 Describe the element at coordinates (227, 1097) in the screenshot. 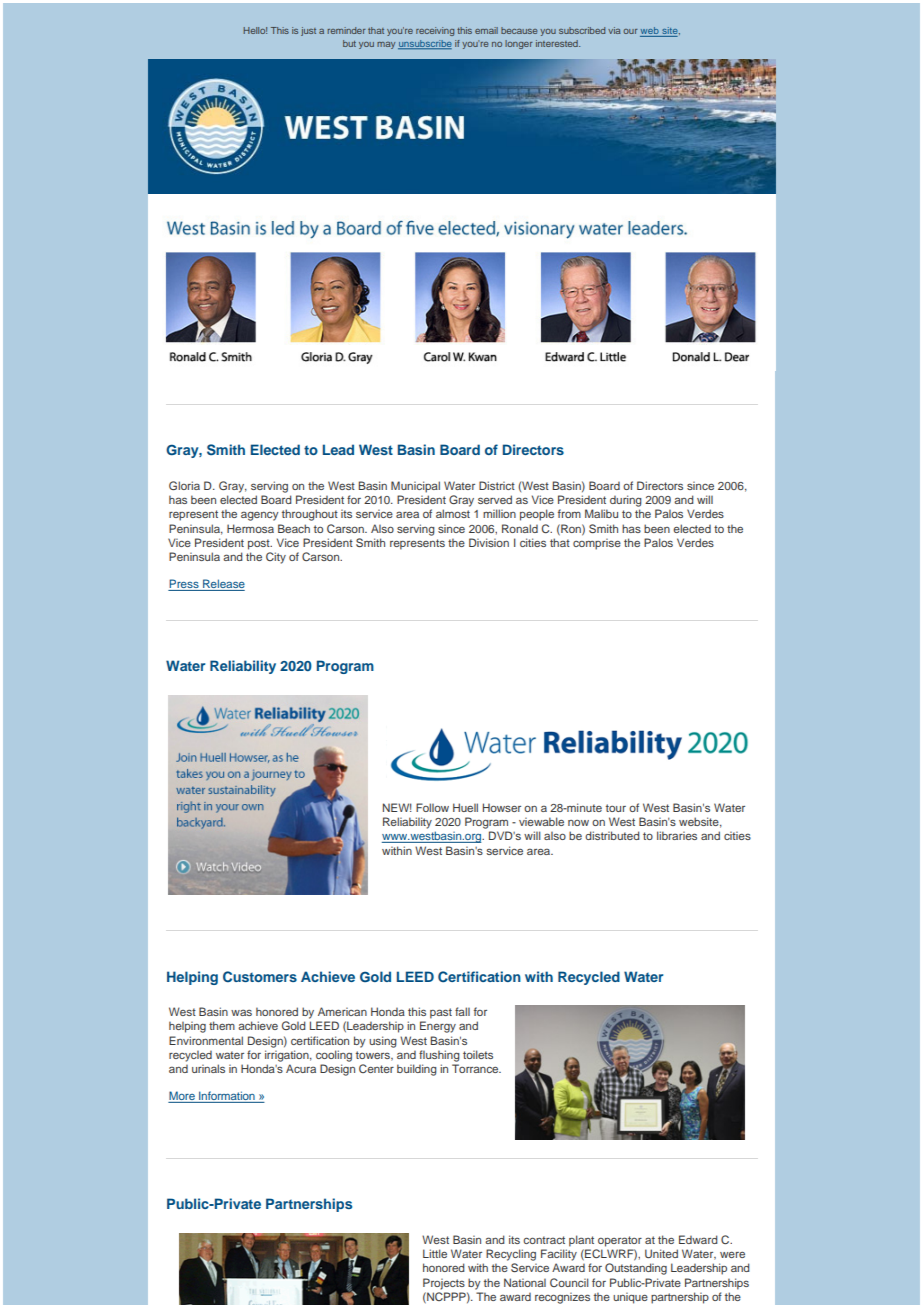

I see `Information` at that location.
